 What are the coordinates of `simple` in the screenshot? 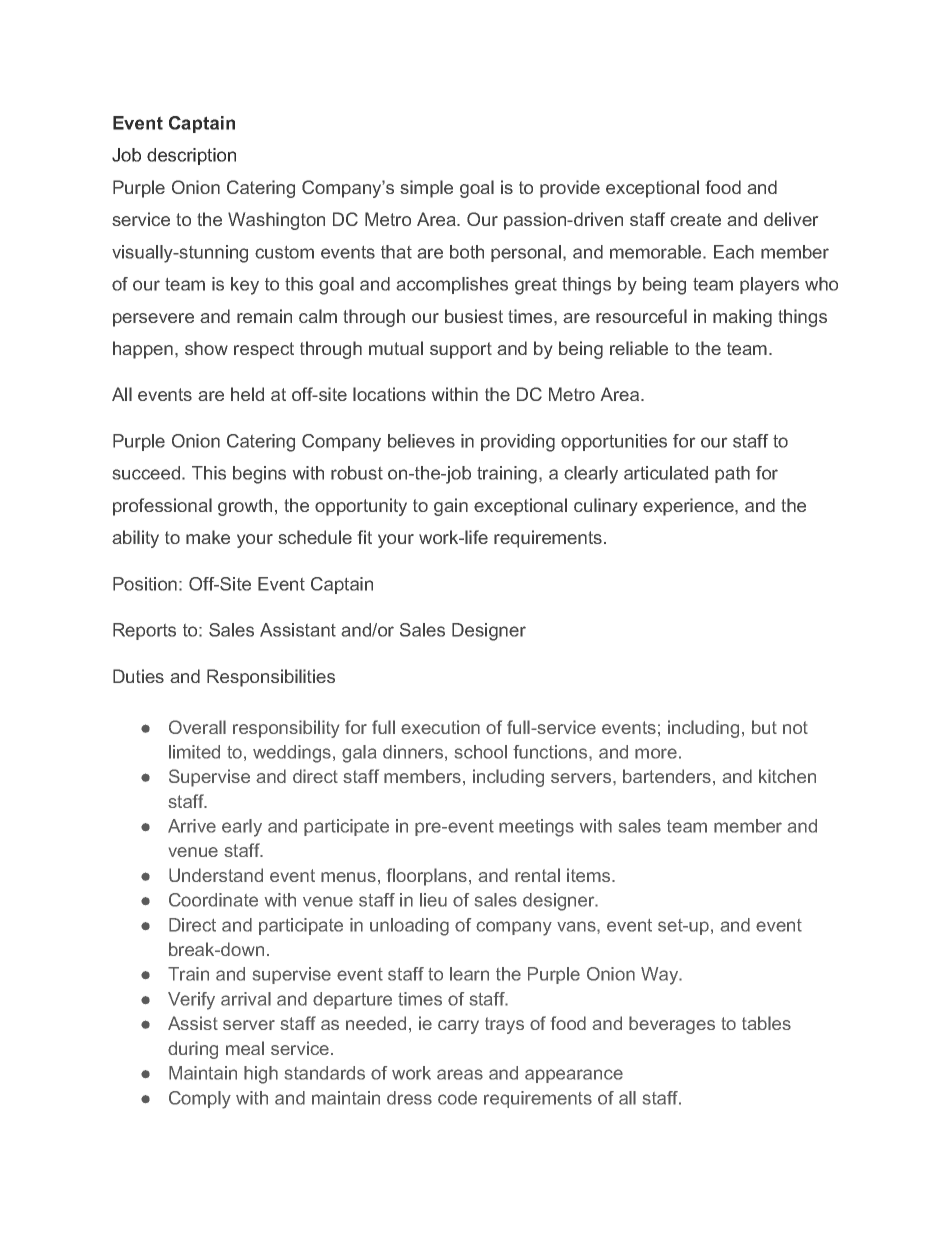 It's located at (426, 189).
